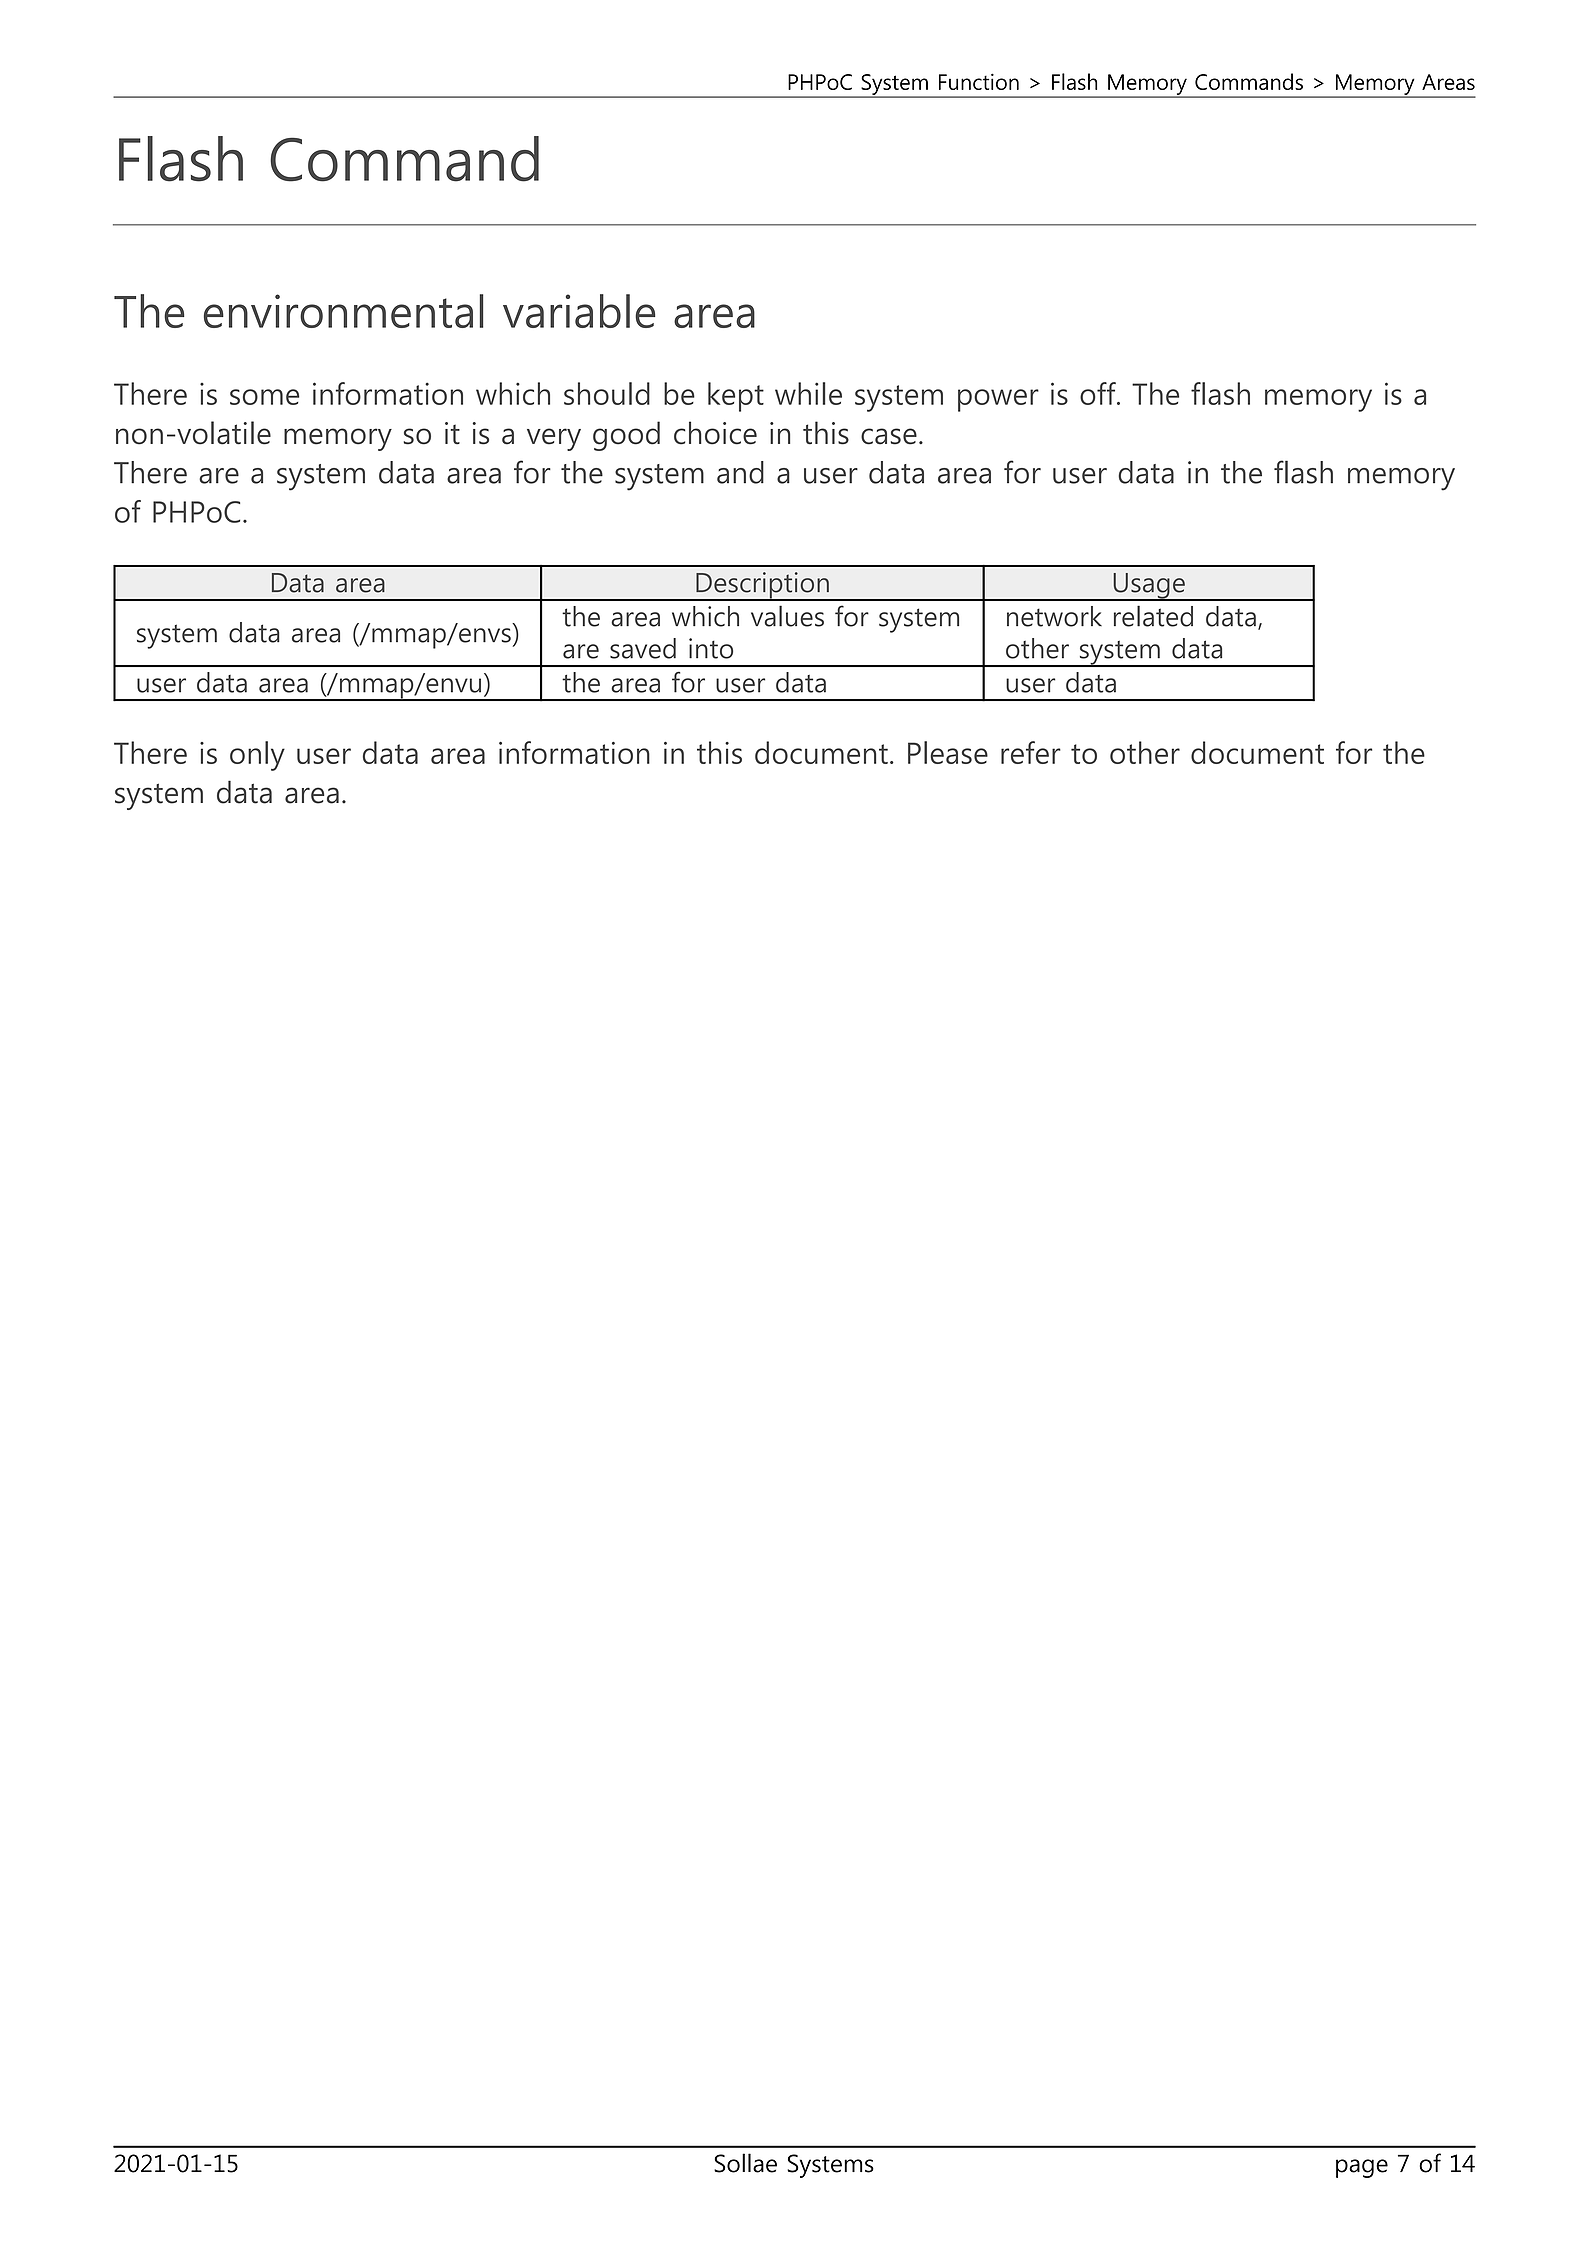 This screenshot has width=1589, height=2248. Describe the element at coordinates (1031, 752) in the screenshot. I see `refer` at that location.
